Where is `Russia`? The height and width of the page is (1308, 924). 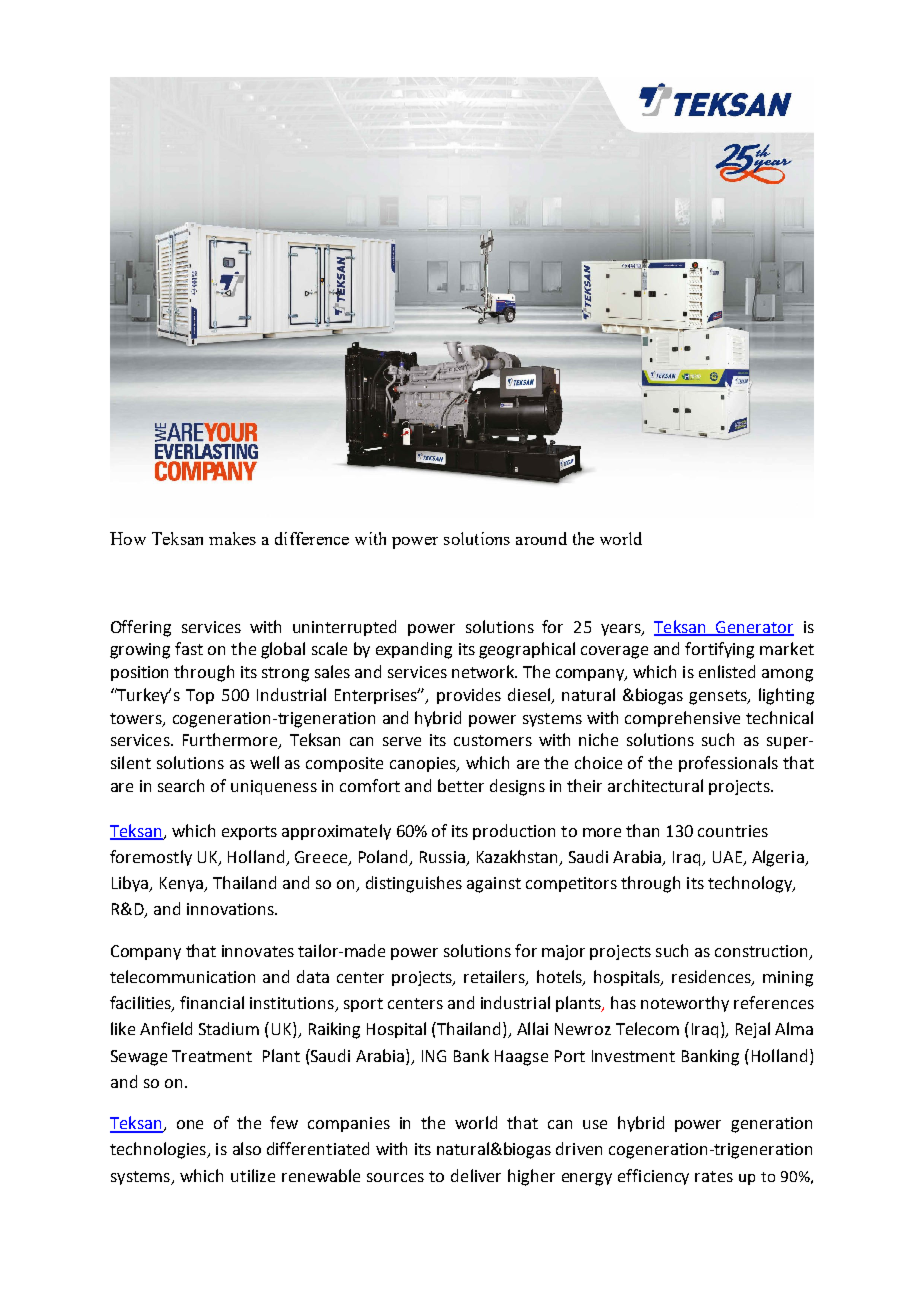
Russia is located at coordinates (442, 857).
